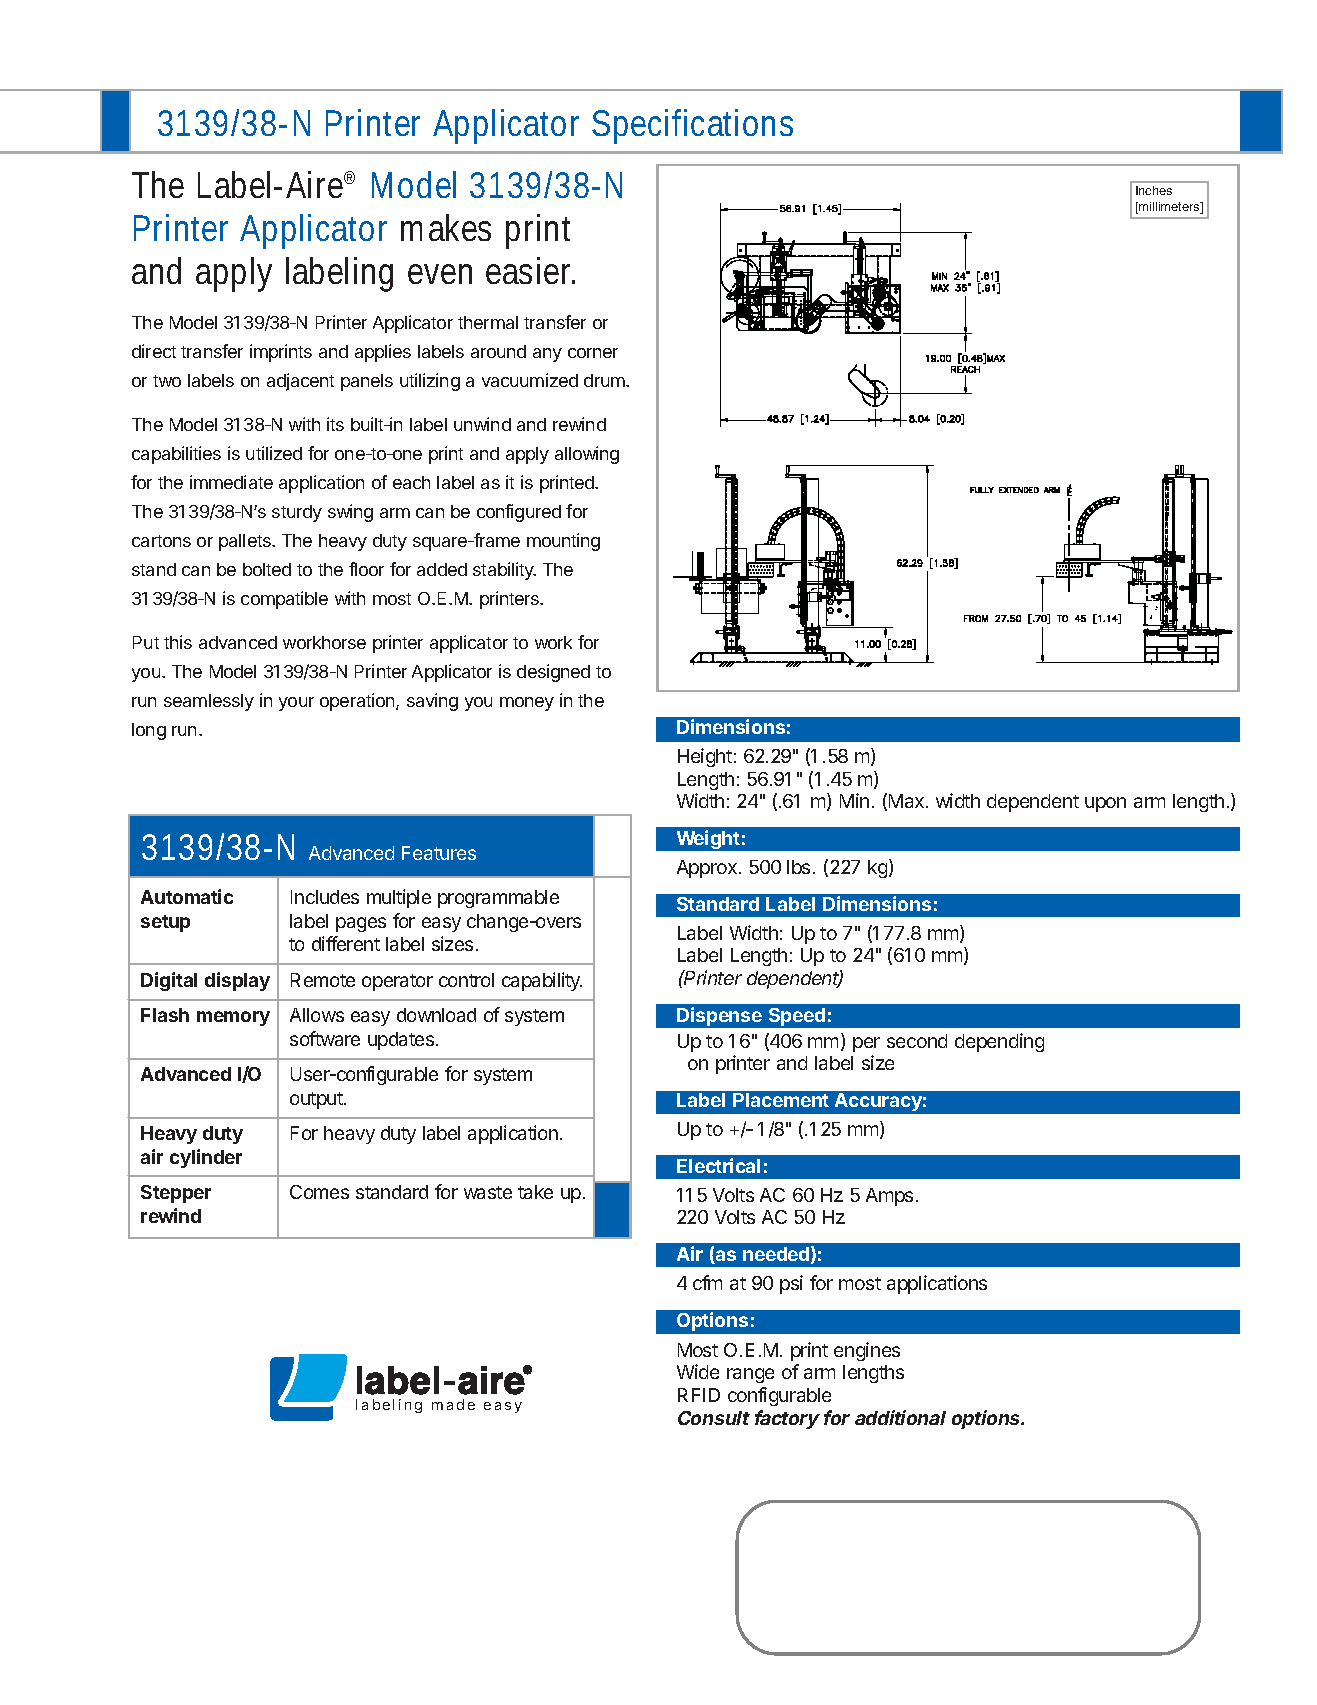 The width and height of the screenshot is (1317, 1705). Describe the element at coordinates (453, 1404) in the screenshot. I see `made` at that location.
